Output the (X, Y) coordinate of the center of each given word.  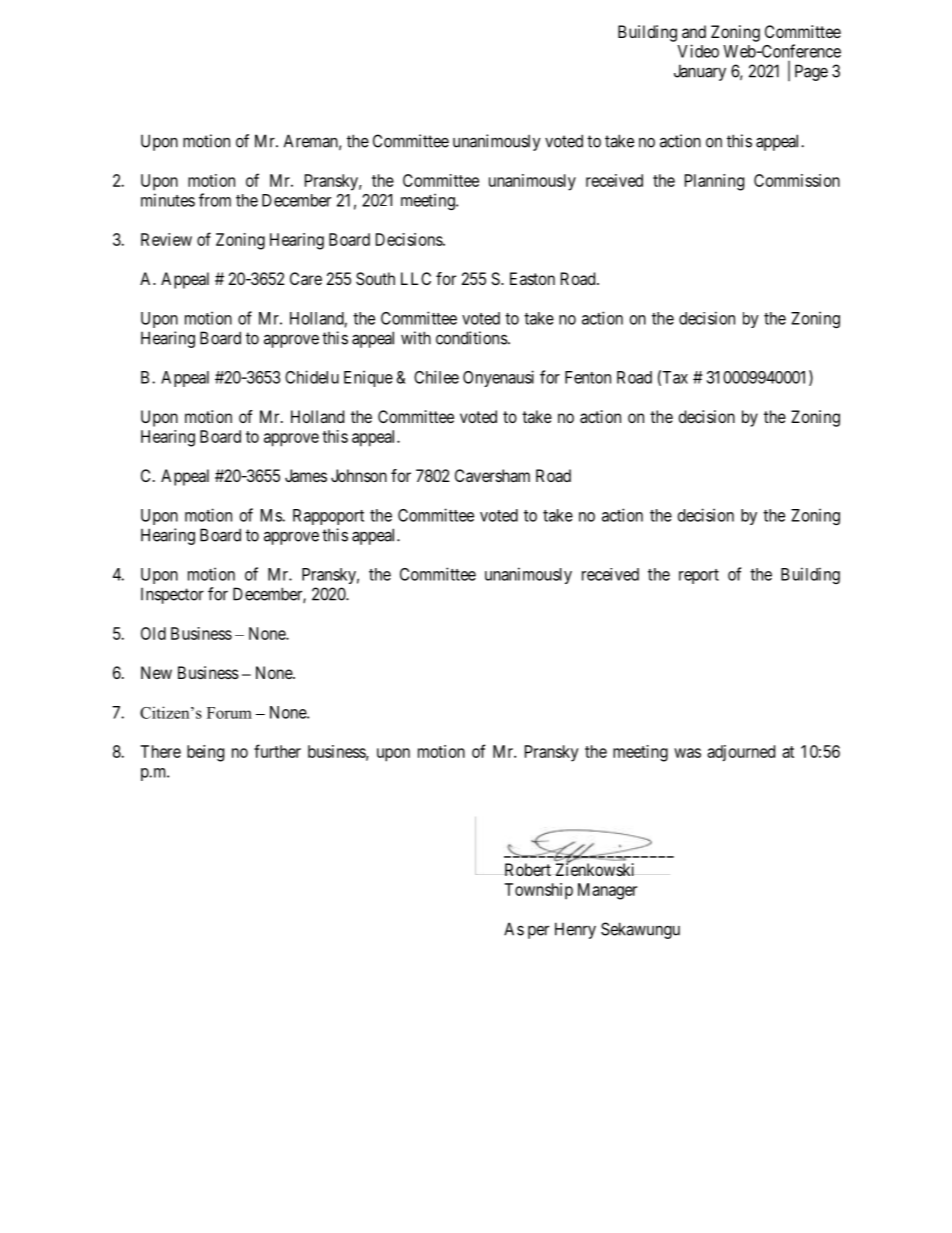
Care (306, 278)
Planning (714, 182)
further (277, 751)
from (215, 200)
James (306, 475)
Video (698, 51)
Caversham (492, 475)
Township (538, 891)
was (687, 753)
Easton (532, 278)
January (700, 72)
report (699, 576)
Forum (229, 713)
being (205, 753)
